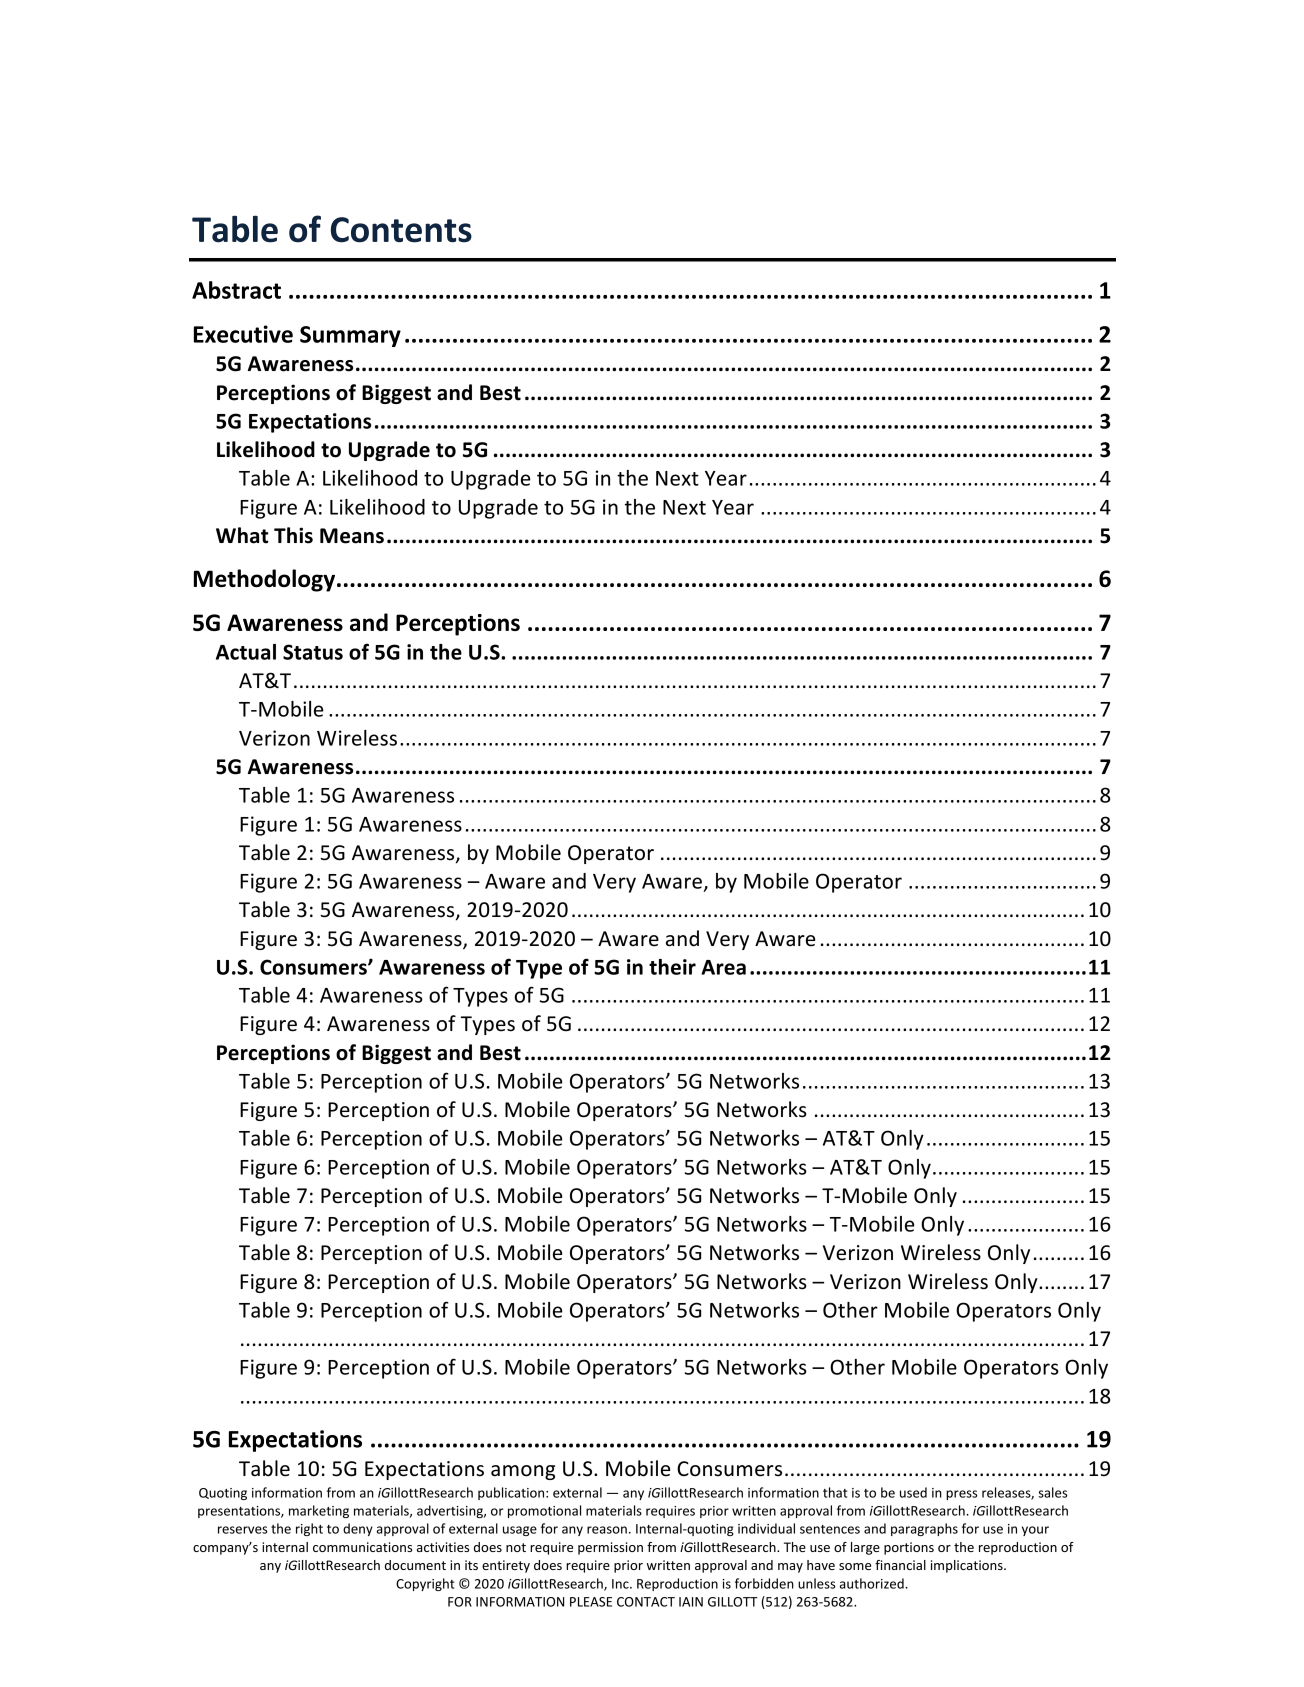  Describe the element at coordinates (523, 1472) in the screenshot. I see `among` at that location.
